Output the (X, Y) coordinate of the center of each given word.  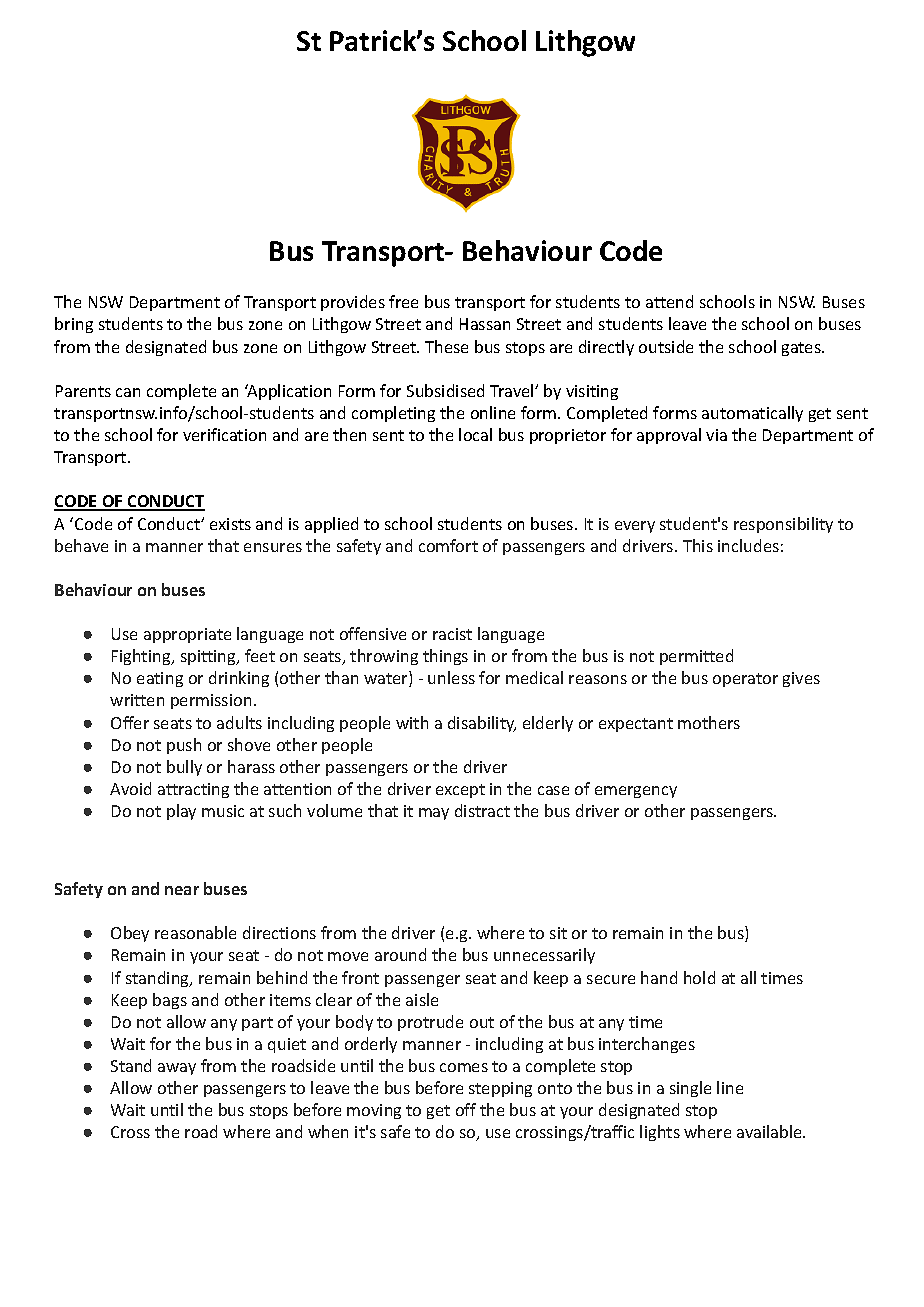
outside (666, 346)
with (412, 722)
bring (74, 325)
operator (745, 680)
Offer (130, 722)
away (177, 1069)
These (446, 346)
